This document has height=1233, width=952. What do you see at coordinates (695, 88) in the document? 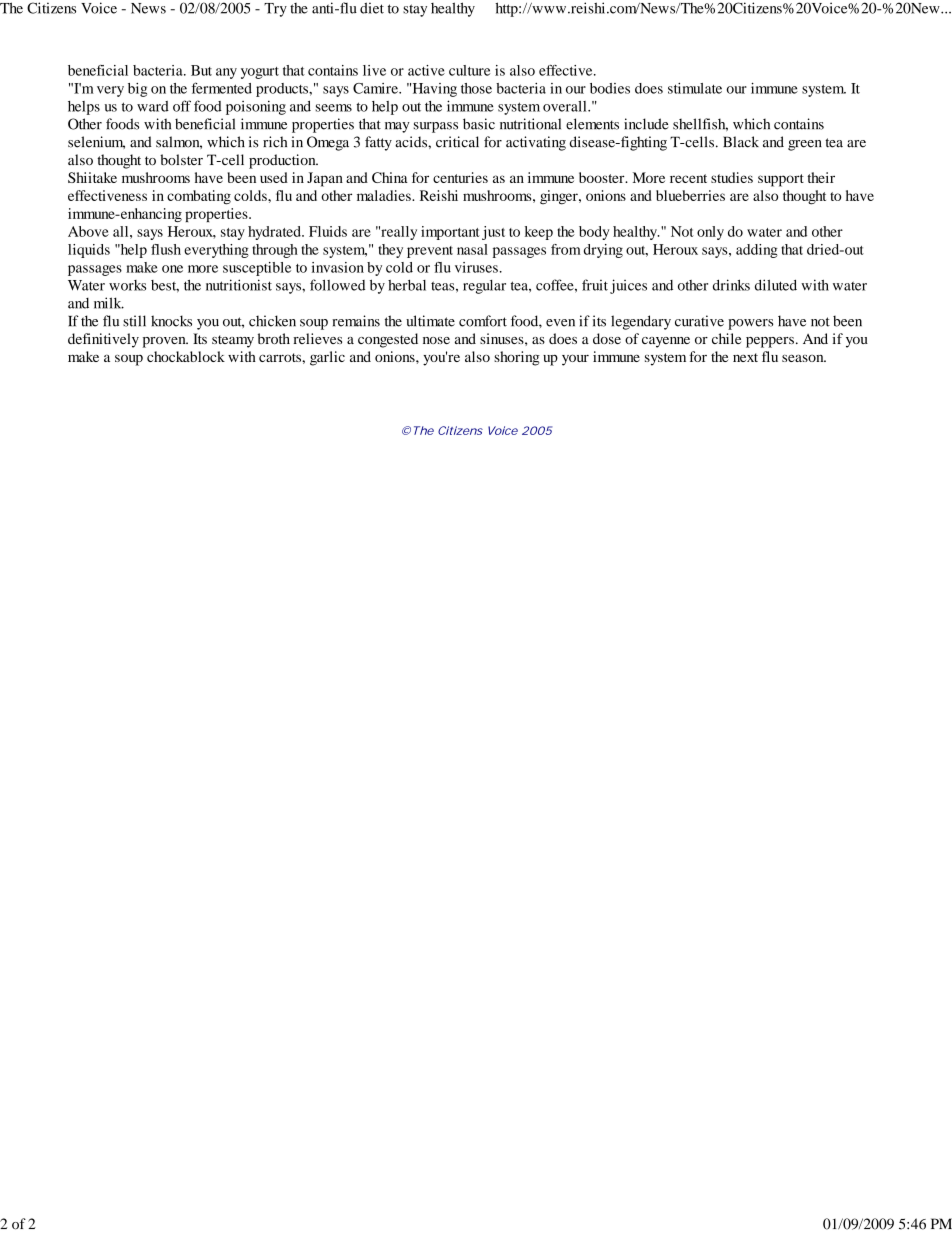
I see `stimulate` at bounding box center [695, 88].
